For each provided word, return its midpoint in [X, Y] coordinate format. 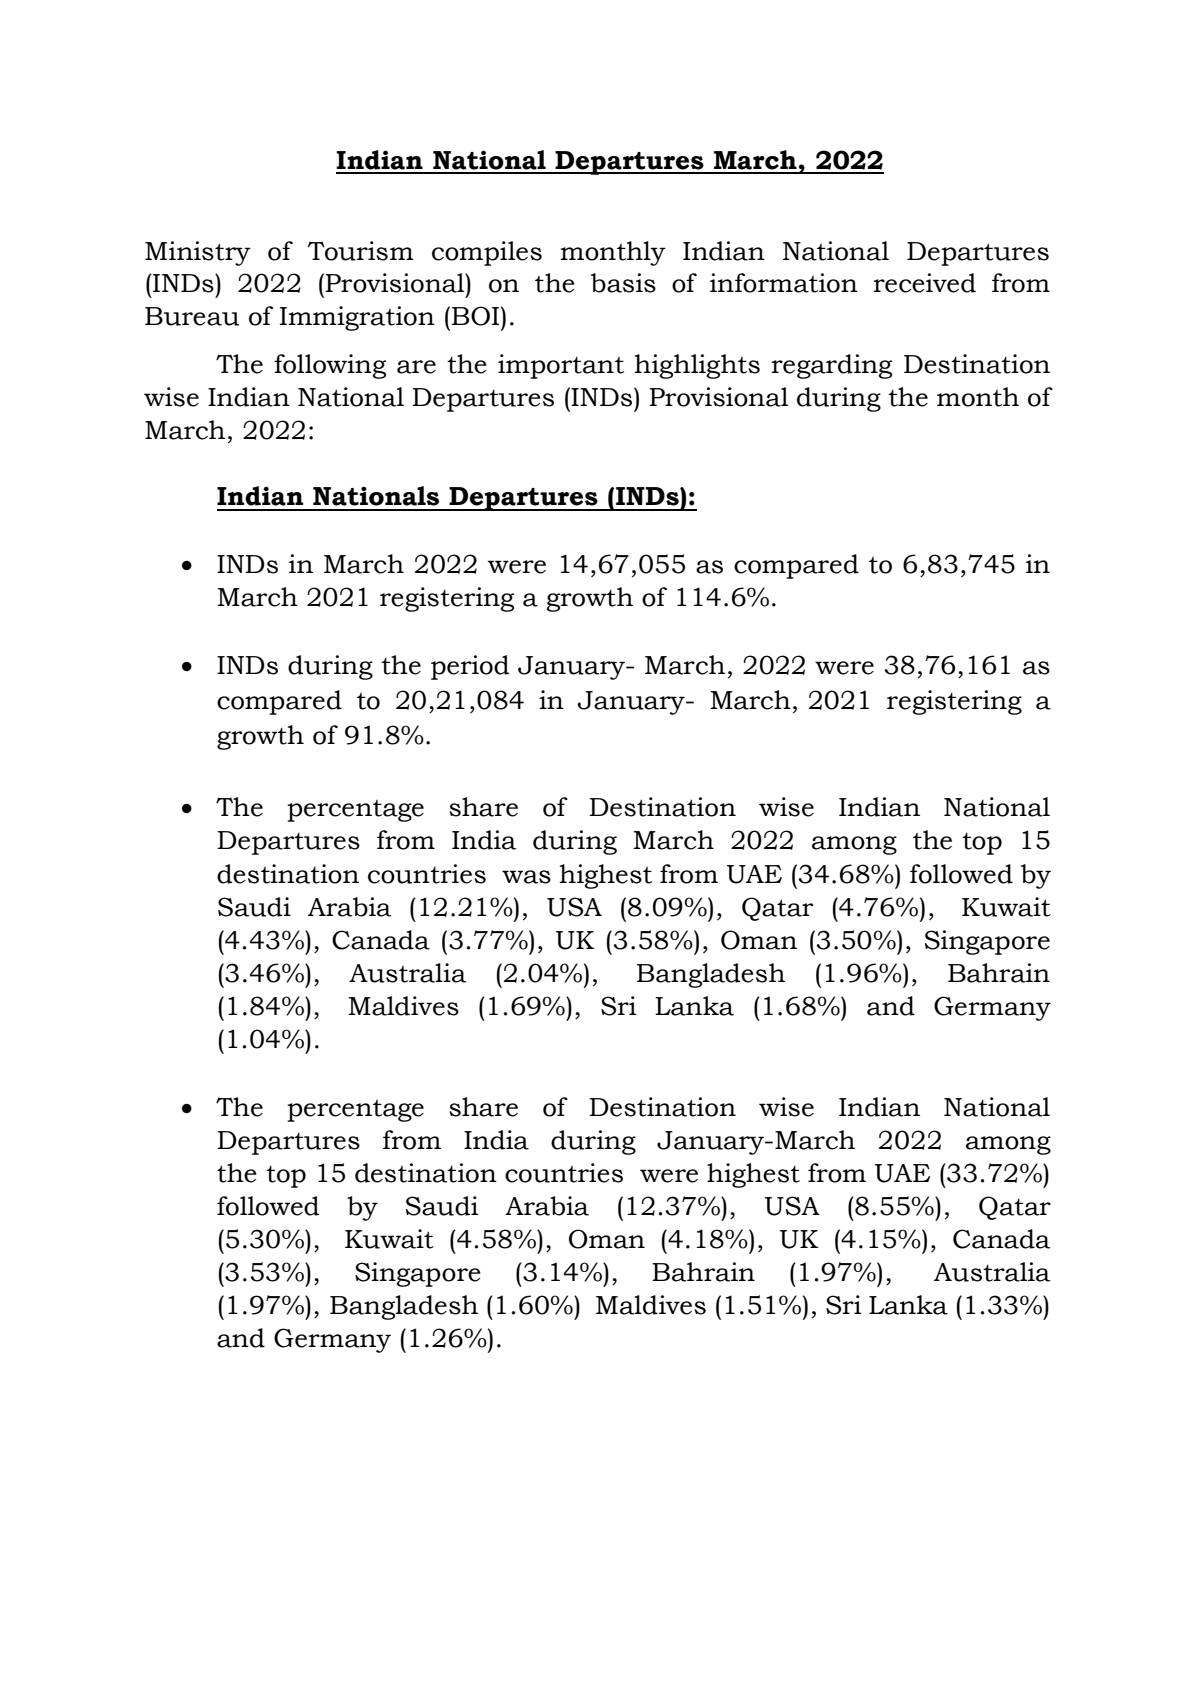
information [784, 283]
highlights [697, 366]
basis [623, 283]
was [526, 877]
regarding [831, 366]
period [470, 667]
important [561, 366]
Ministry [198, 253]
